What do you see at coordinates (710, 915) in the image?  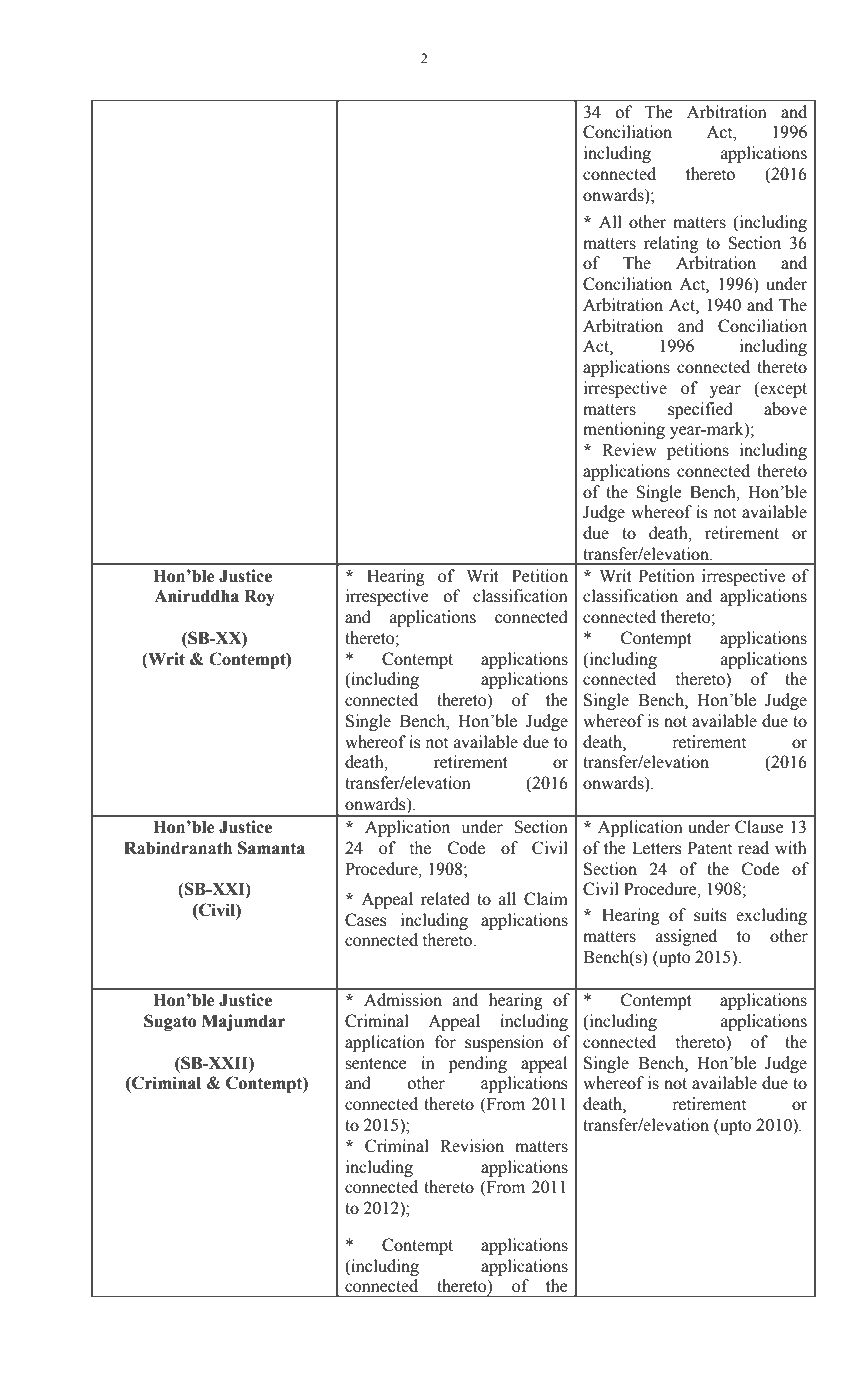 I see `suits` at bounding box center [710, 915].
